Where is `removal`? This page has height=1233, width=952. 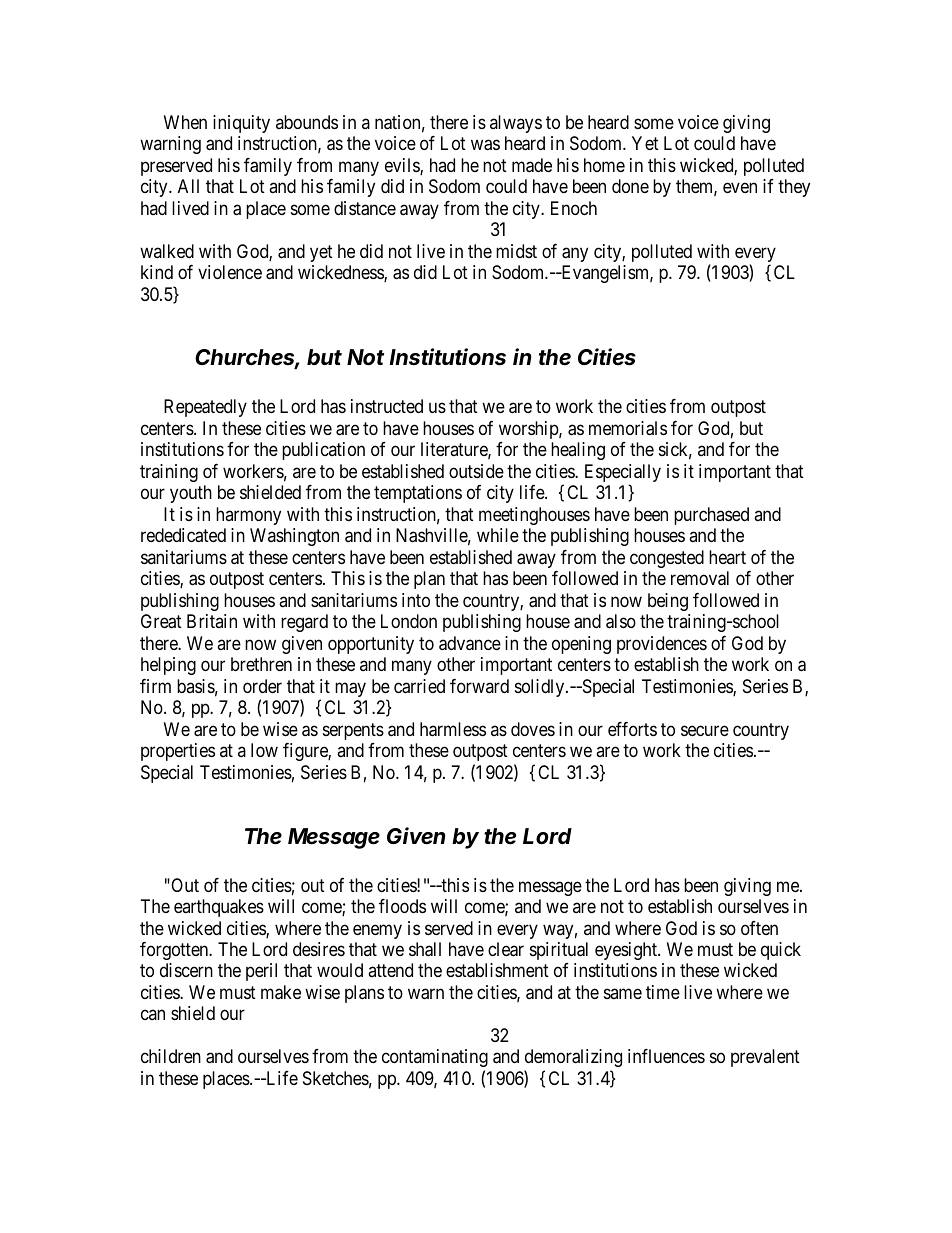
removal is located at coordinates (700, 578).
